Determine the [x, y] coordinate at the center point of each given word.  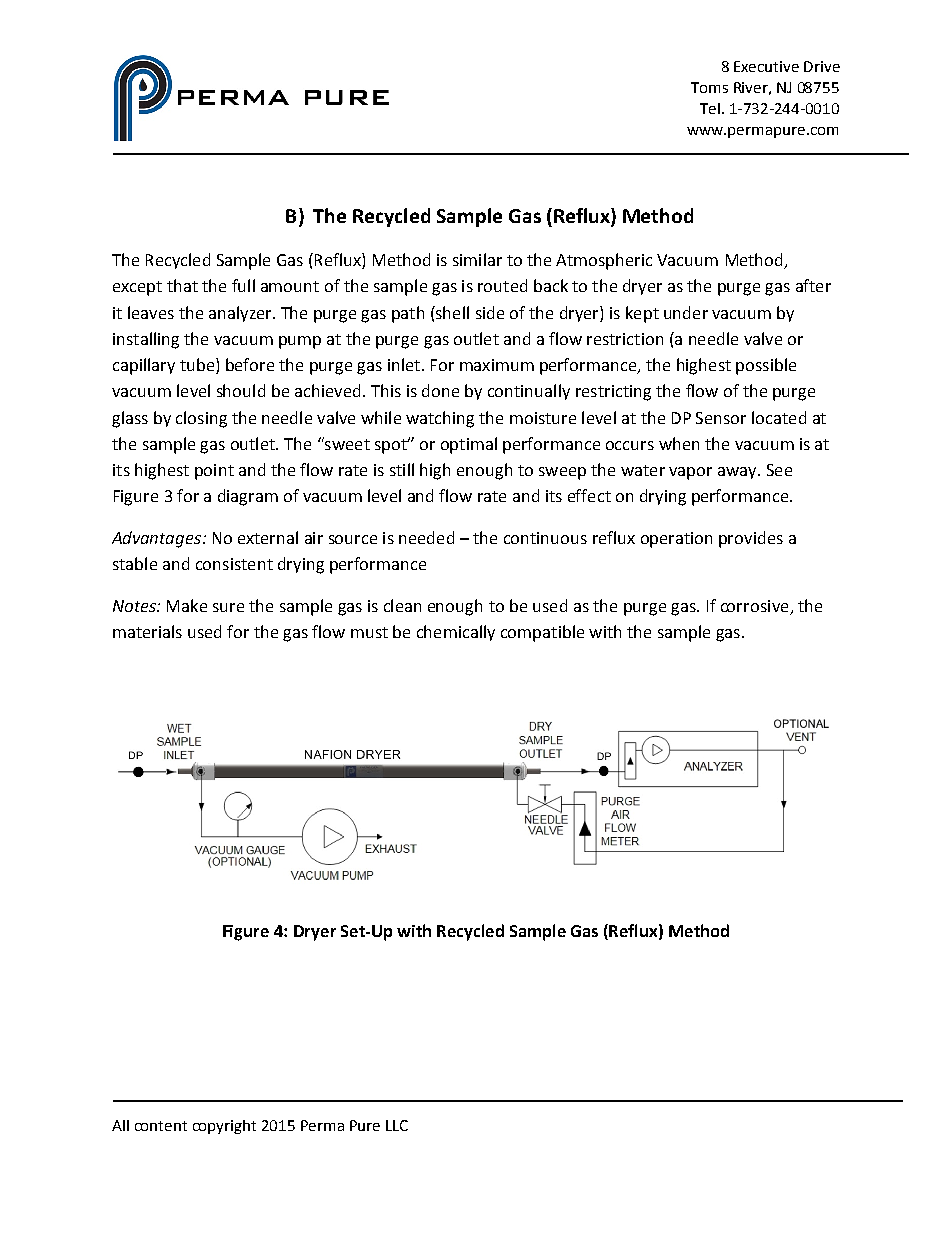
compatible [542, 633]
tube [197, 364]
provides [751, 539]
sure [228, 607]
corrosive [756, 607]
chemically [456, 633]
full [243, 285]
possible [766, 366]
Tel [710, 108]
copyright [224, 1127]
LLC [397, 1125]
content [161, 1126]
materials [147, 631]
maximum [497, 365]
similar [477, 259]
